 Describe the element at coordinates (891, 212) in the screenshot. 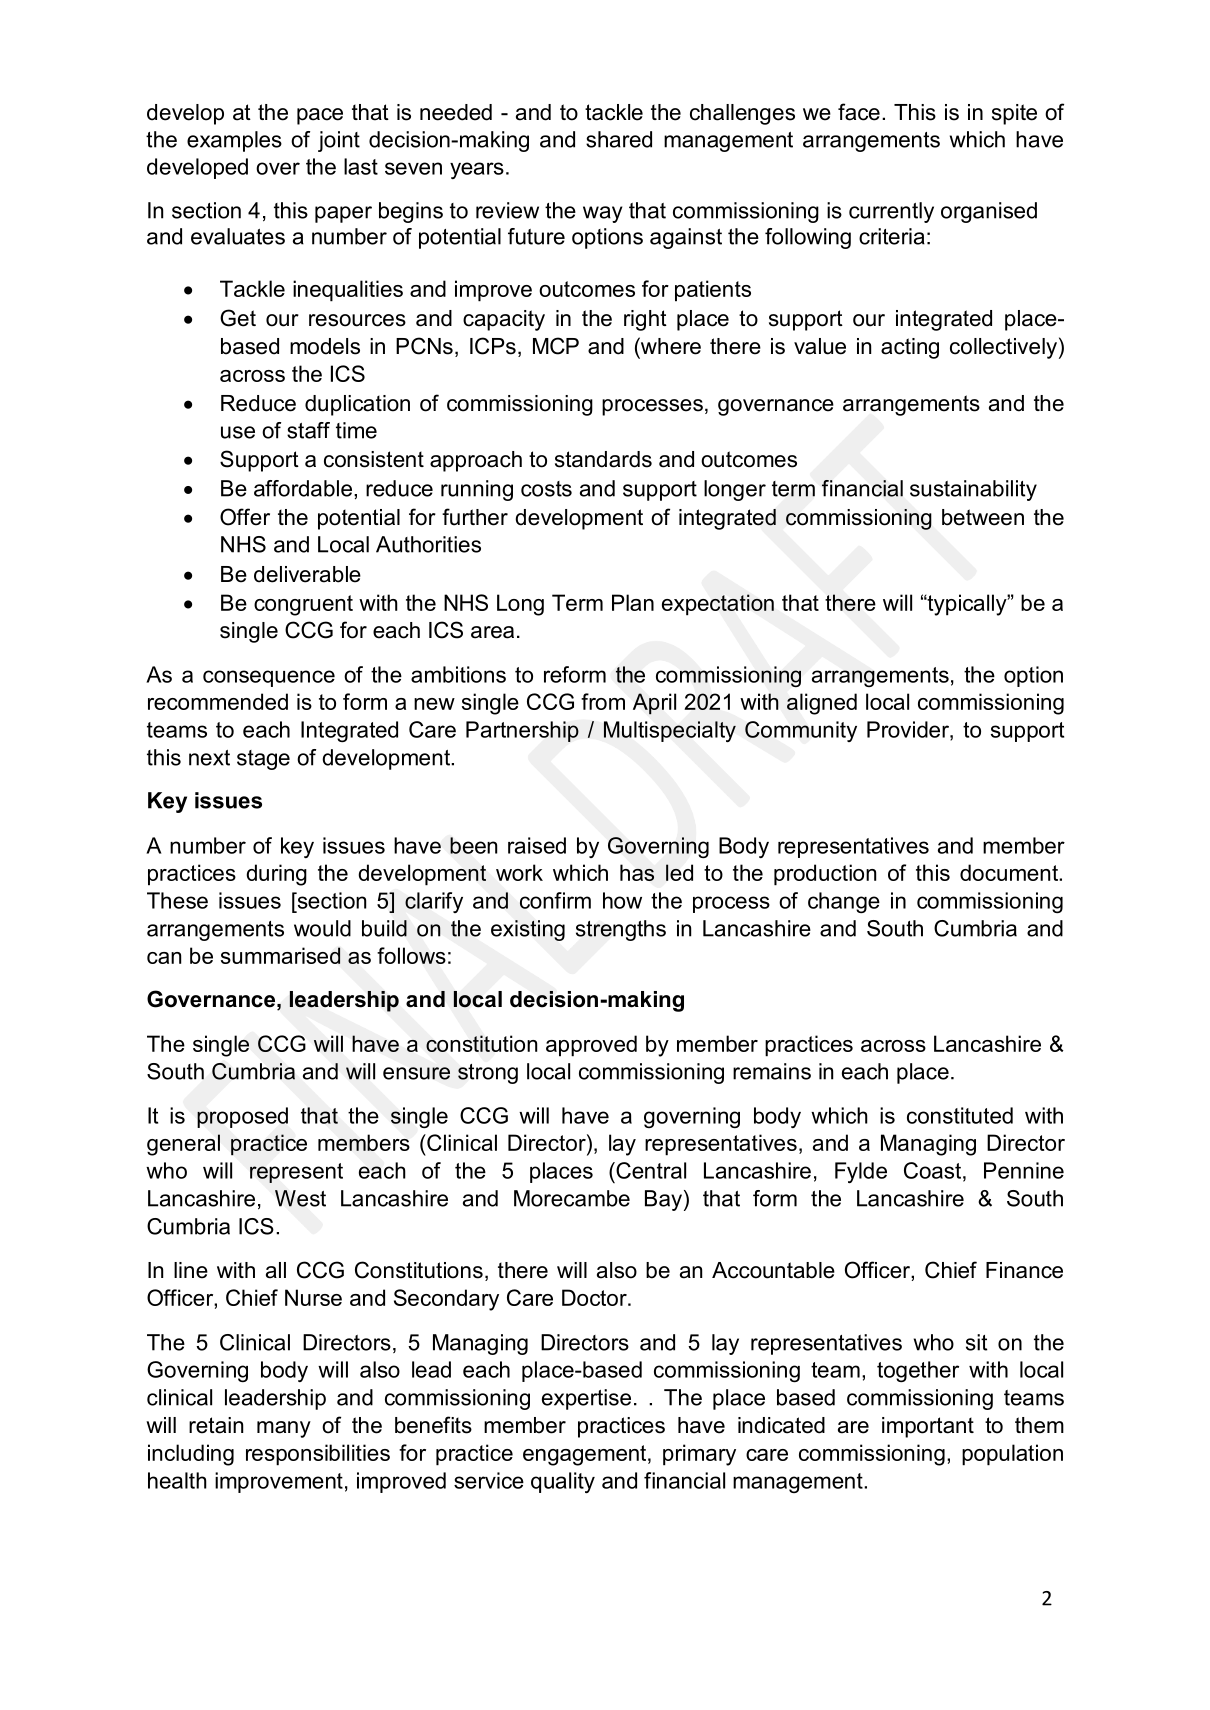

I see `currently` at that location.
